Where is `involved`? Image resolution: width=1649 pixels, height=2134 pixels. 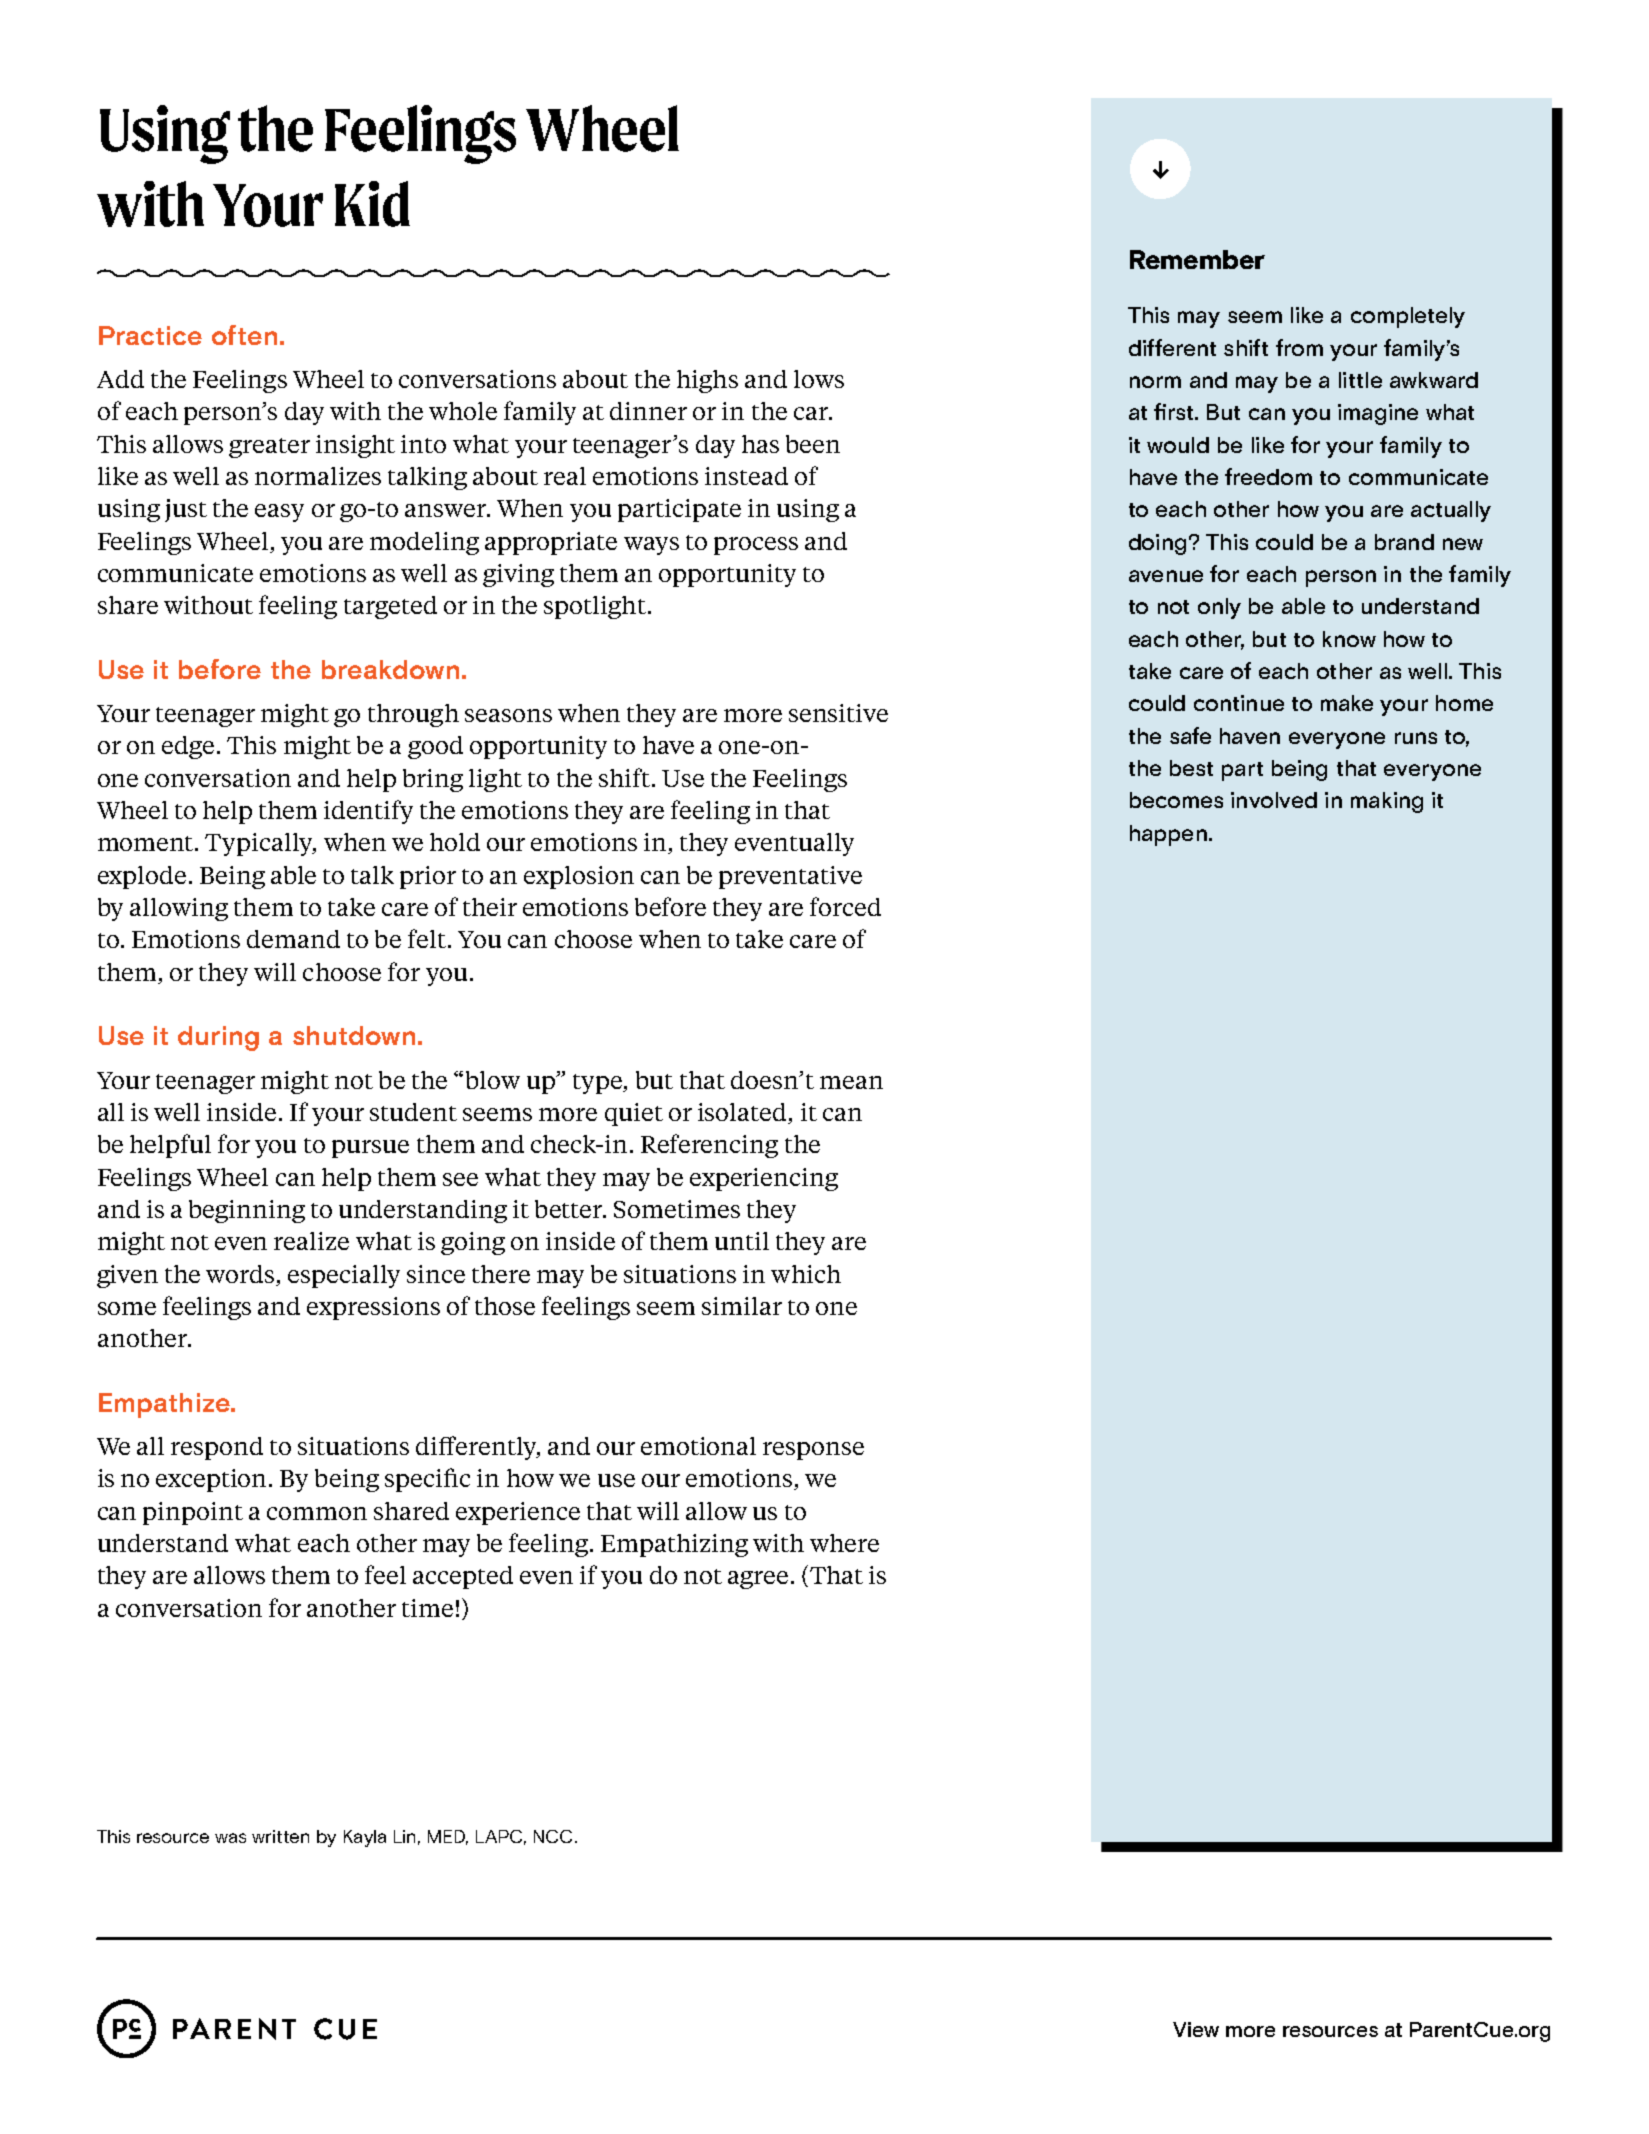
involved is located at coordinates (1274, 800).
